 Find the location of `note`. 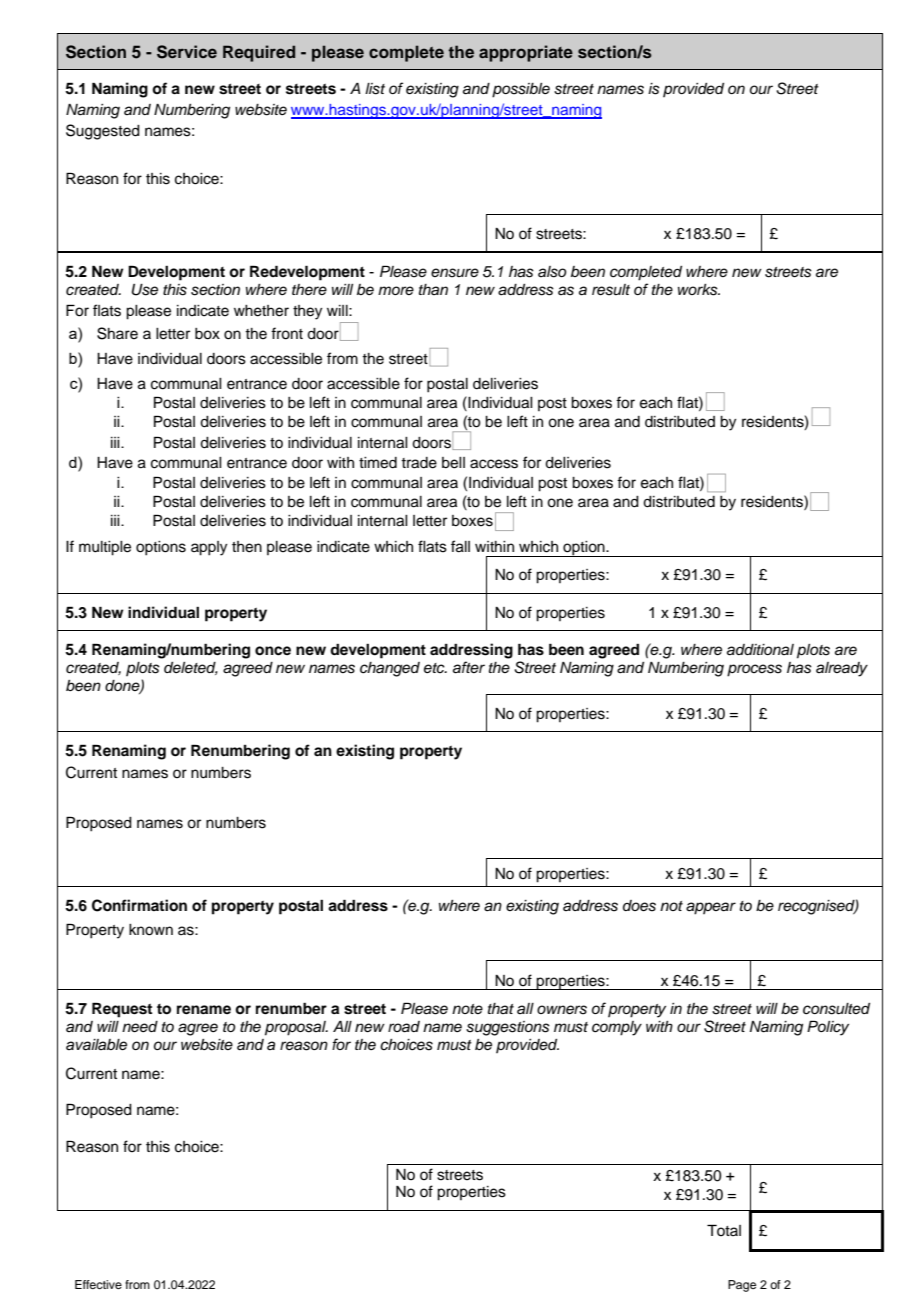

note is located at coordinates (467, 1009).
